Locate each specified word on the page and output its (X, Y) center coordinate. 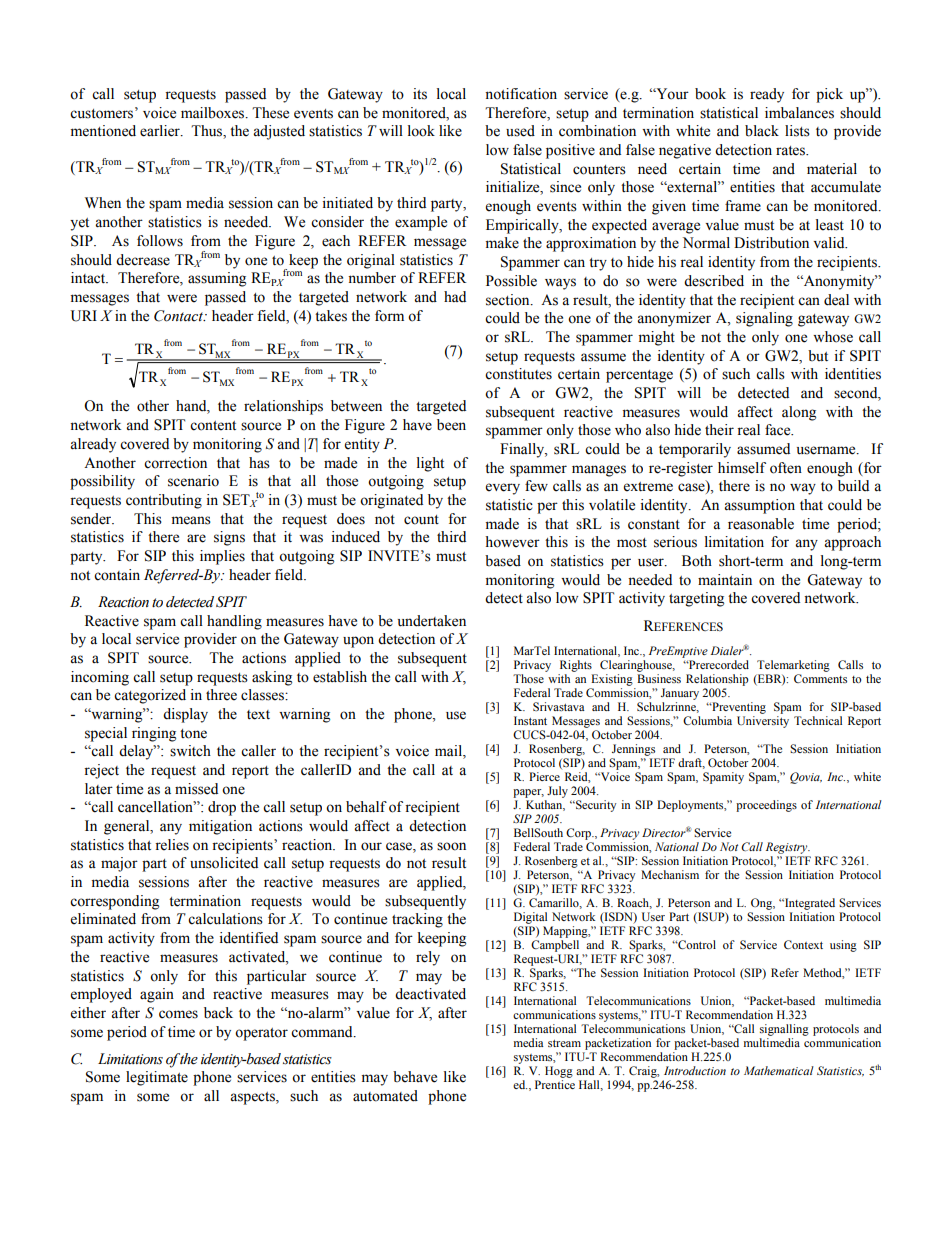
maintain (725, 580)
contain (117, 575)
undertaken (432, 621)
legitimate (157, 1078)
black (762, 131)
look (421, 131)
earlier (161, 131)
